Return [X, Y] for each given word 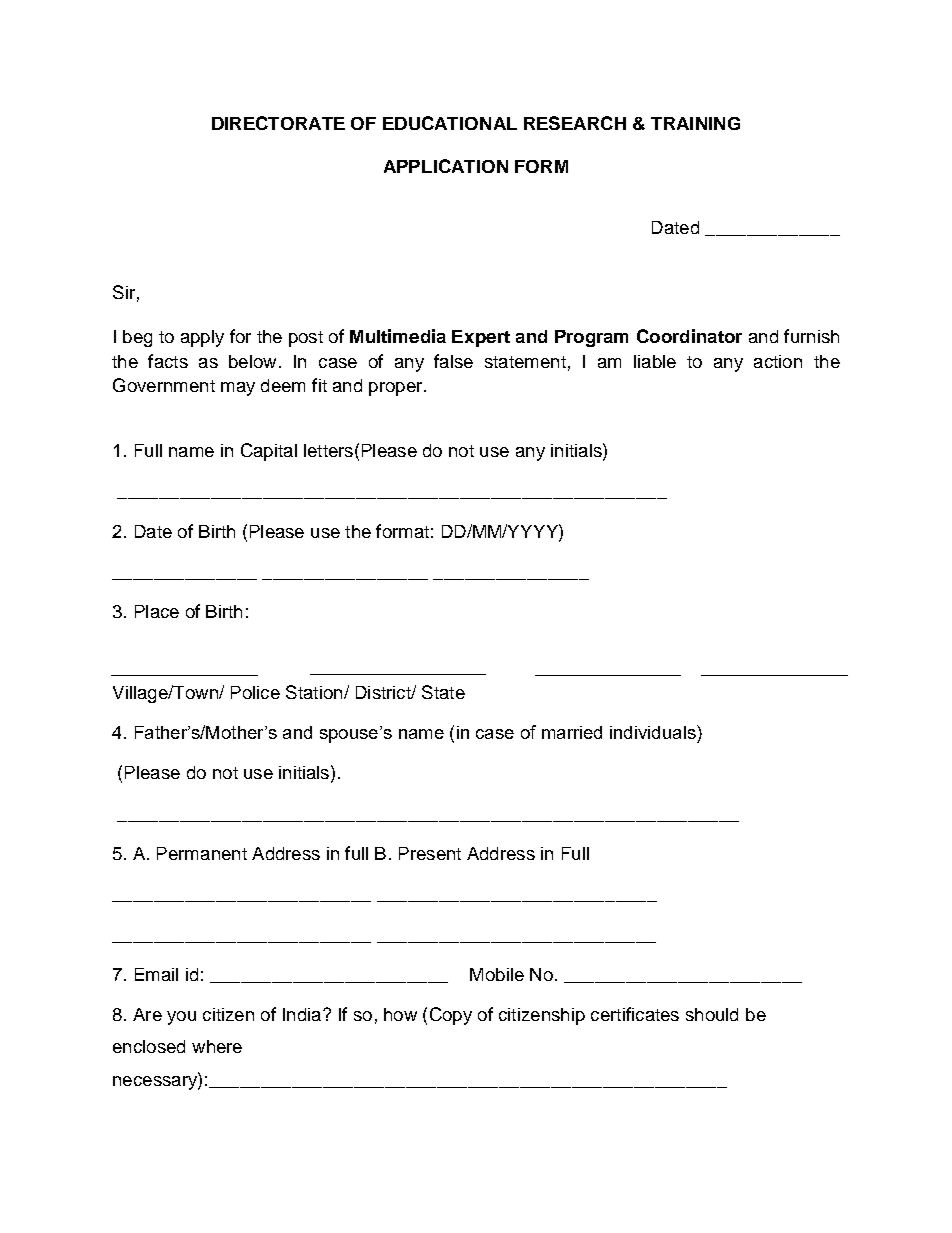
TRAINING [695, 123]
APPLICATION [446, 166]
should [712, 1014]
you [181, 1018]
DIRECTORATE [278, 123]
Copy [451, 1016]
